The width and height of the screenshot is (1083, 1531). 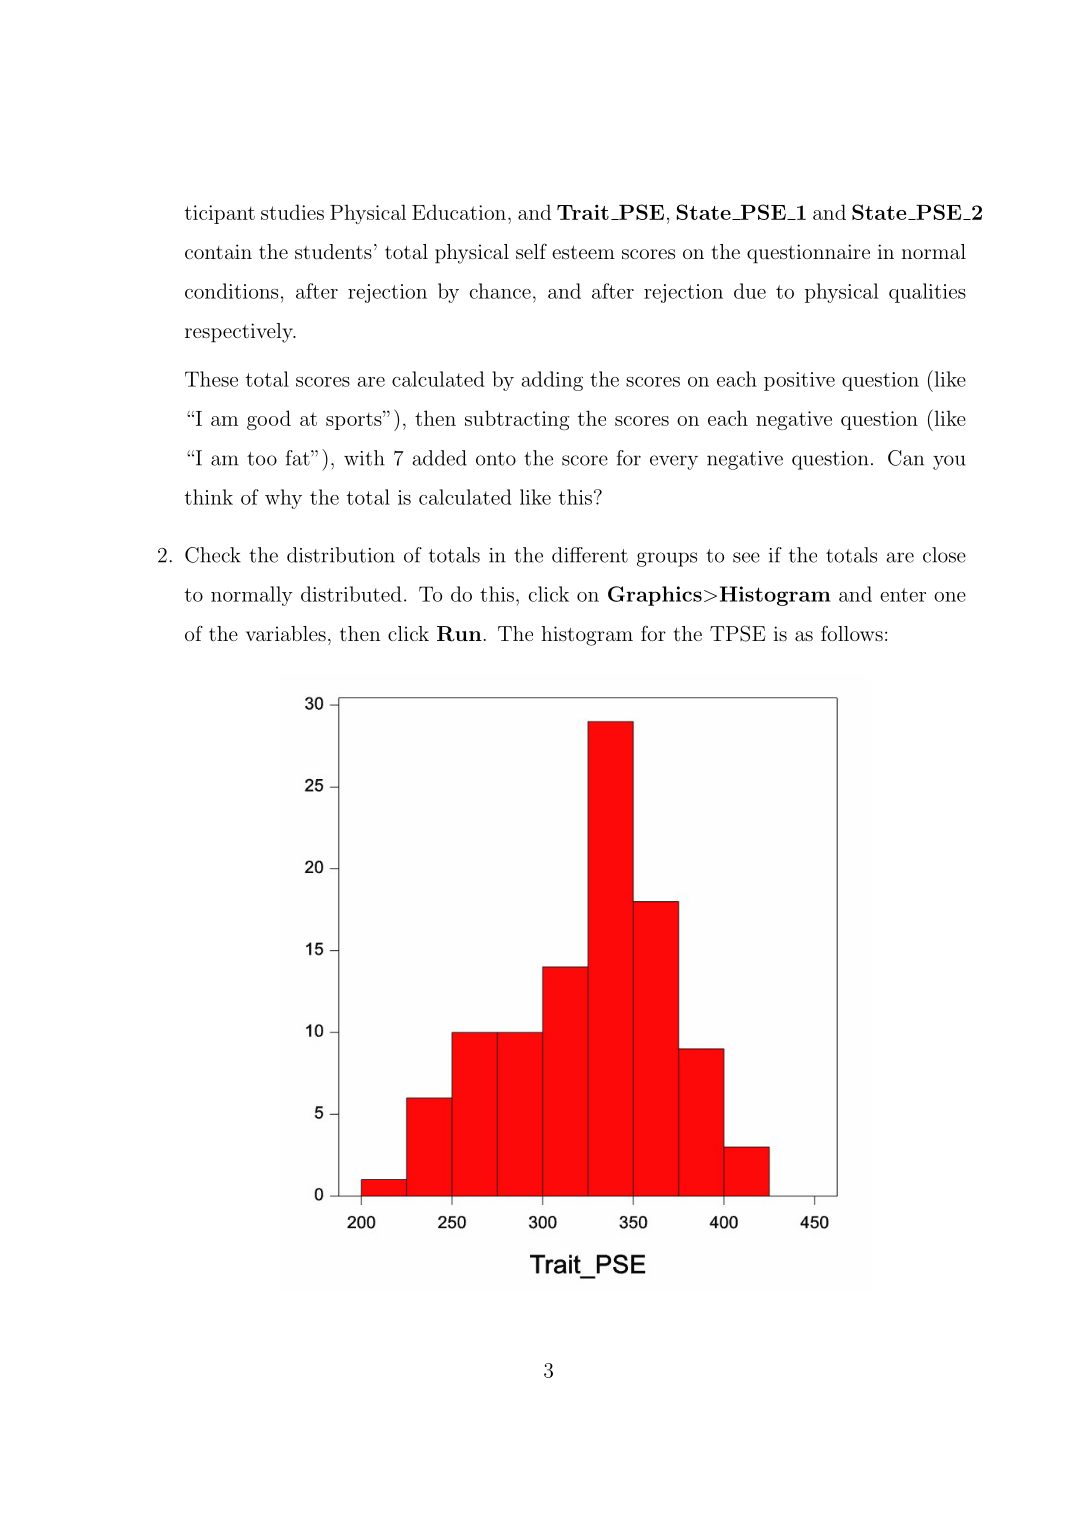 What do you see at coordinates (500, 291) in the screenshot?
I see `chance` at bounding box center [500, 291].
